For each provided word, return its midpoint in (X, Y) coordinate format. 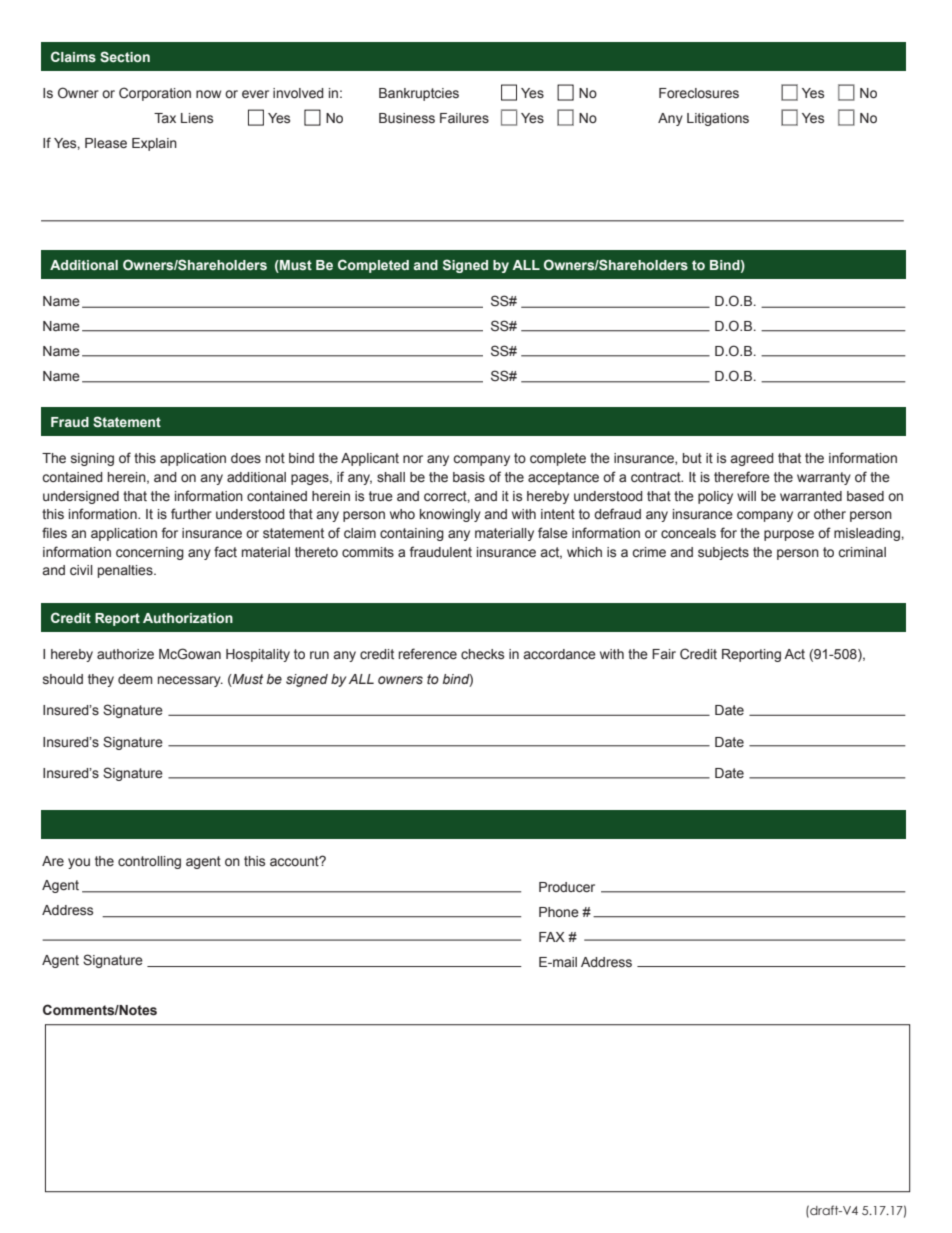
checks (482, 654)
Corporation (155, 94)
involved (298, 93)
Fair (664, 654)
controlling (149, 862)
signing (92, 459)
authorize (125, 654)
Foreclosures (699, 93)
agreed (752, 459)
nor (413, 459)
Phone (559, 912)
